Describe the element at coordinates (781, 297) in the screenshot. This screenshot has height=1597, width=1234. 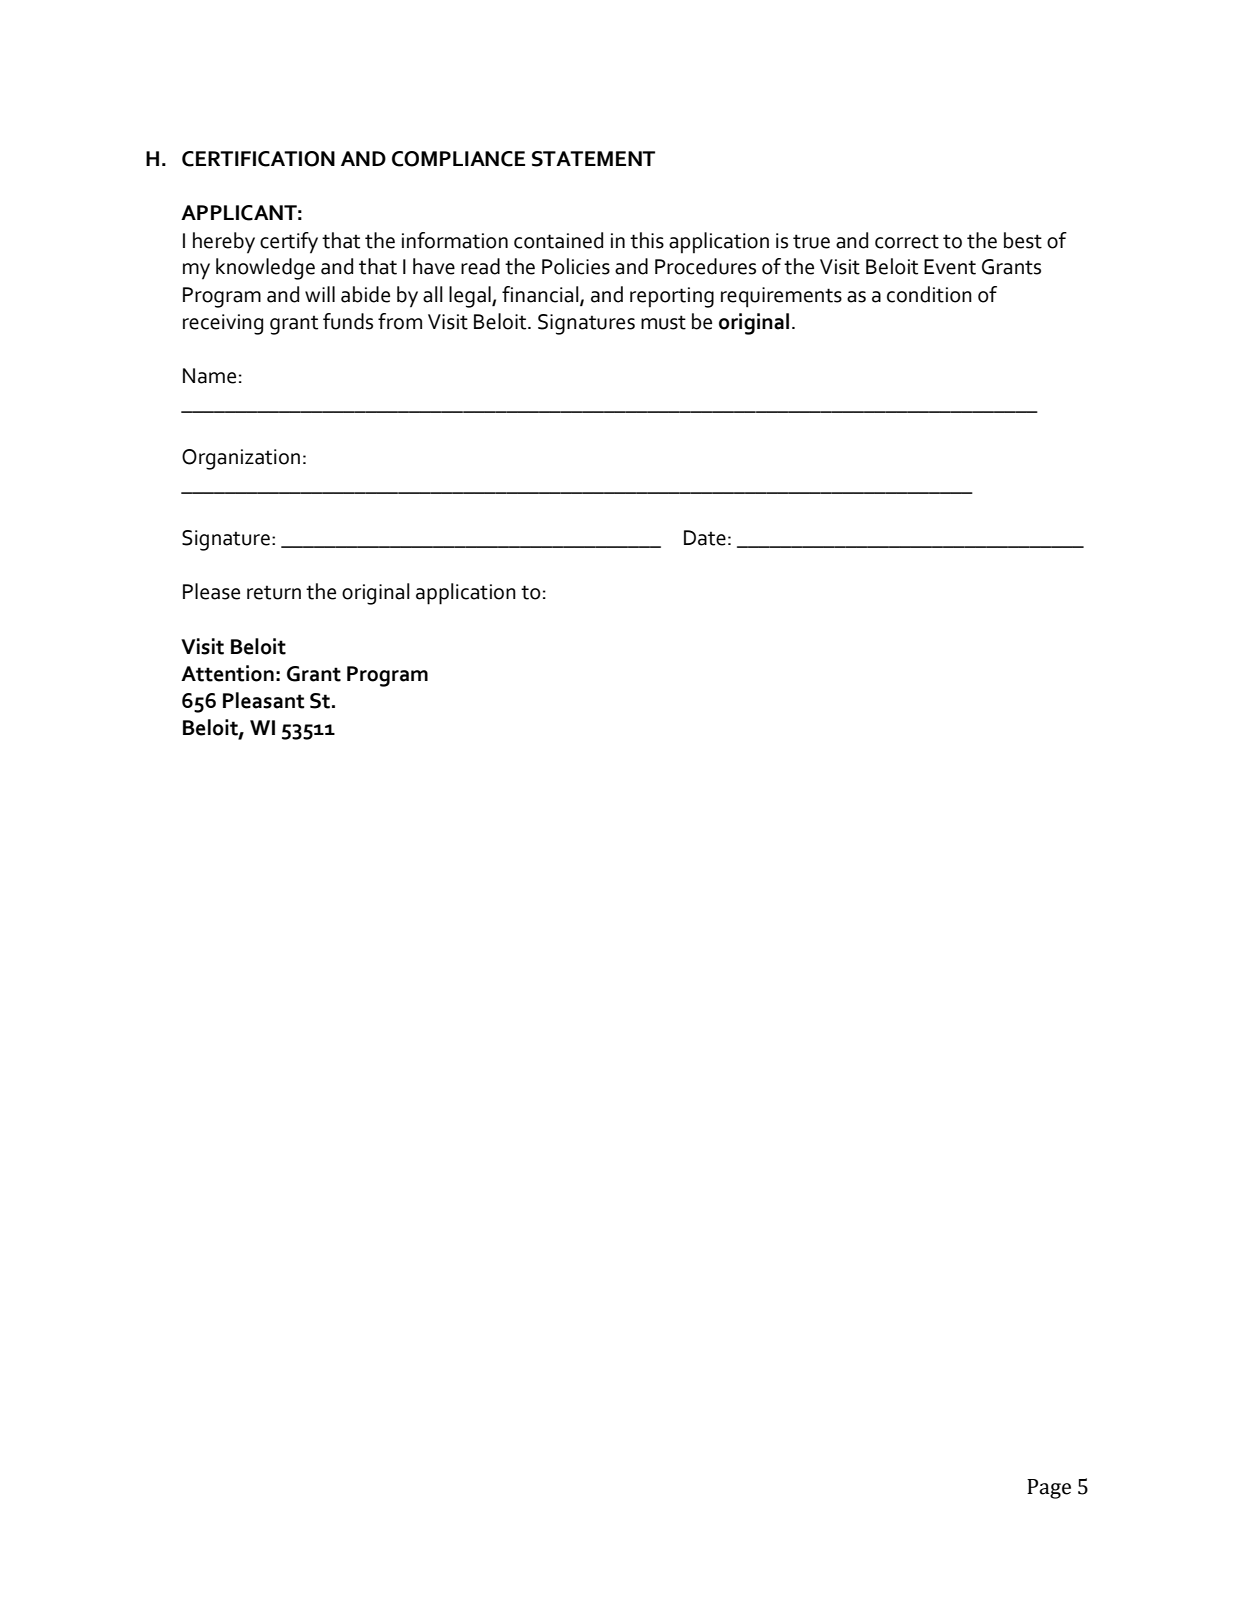
I see `requirements` at that location.
